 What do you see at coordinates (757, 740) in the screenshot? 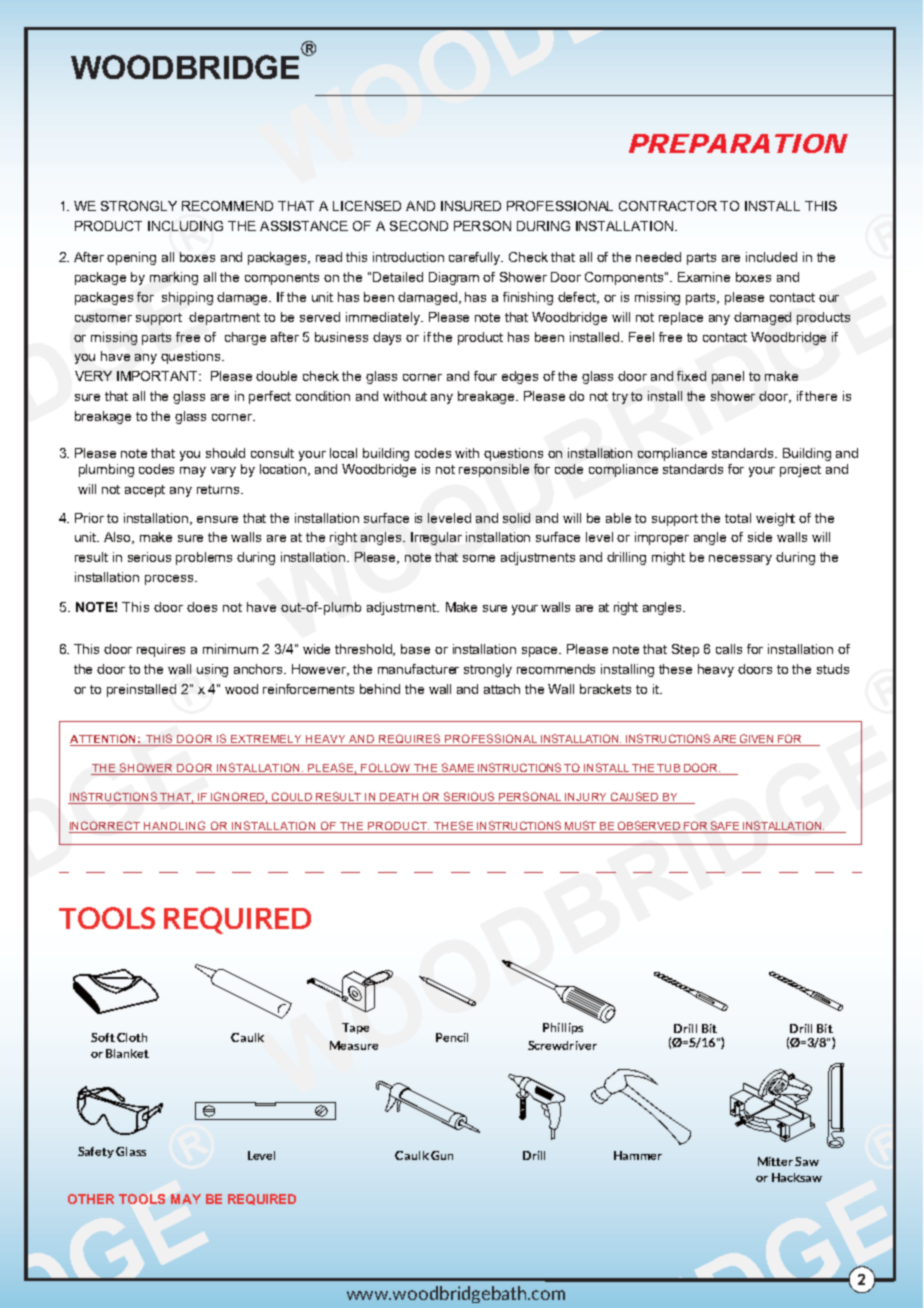
I see `GIVEN` at bounding box center [757, 740].
